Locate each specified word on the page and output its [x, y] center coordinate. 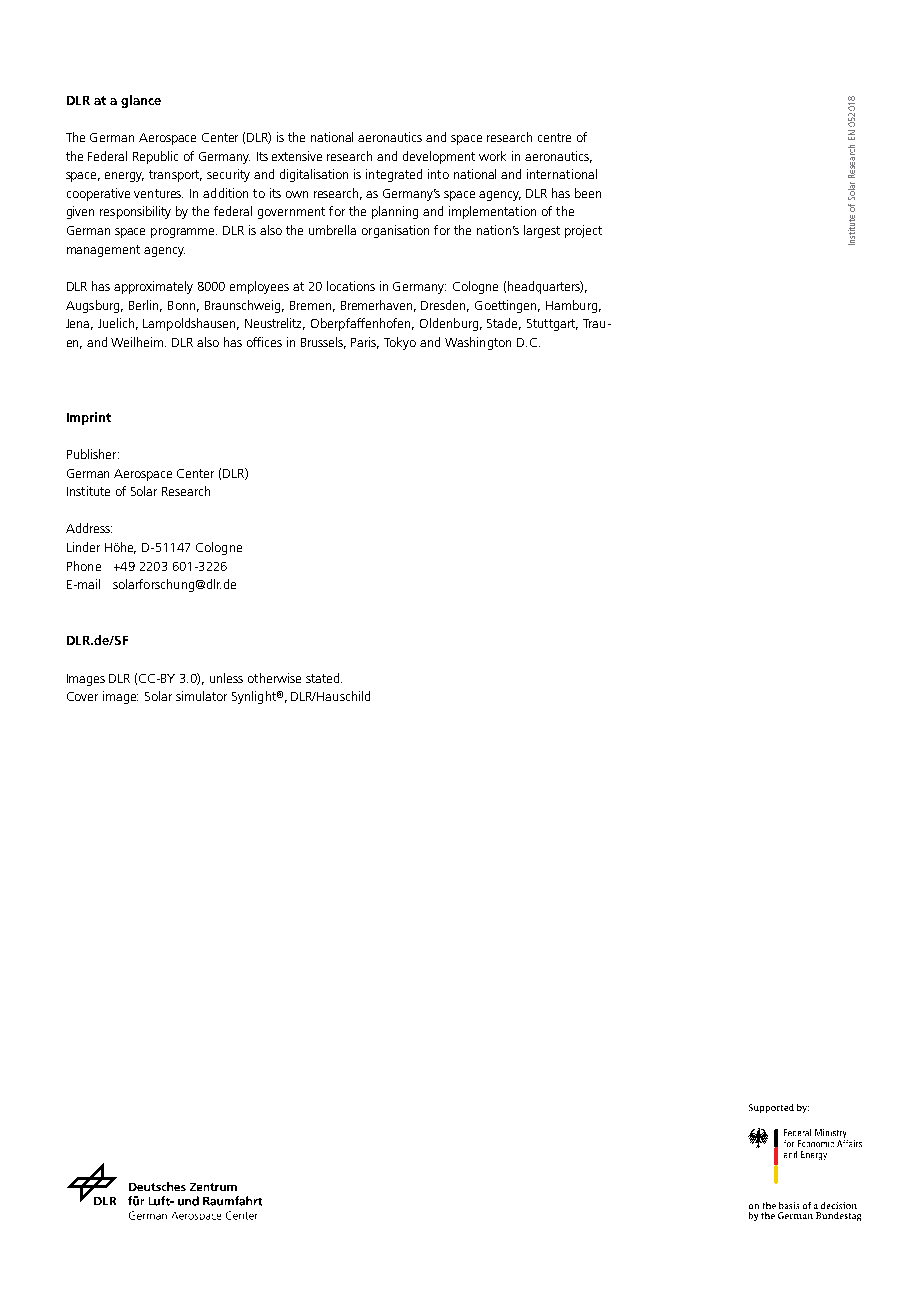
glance [141, 101]
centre [554, 137]
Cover [82, 696]
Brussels [323, 343]
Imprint [89, 418]
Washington [478, 343]
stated [324, 678]
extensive [297, 156]
